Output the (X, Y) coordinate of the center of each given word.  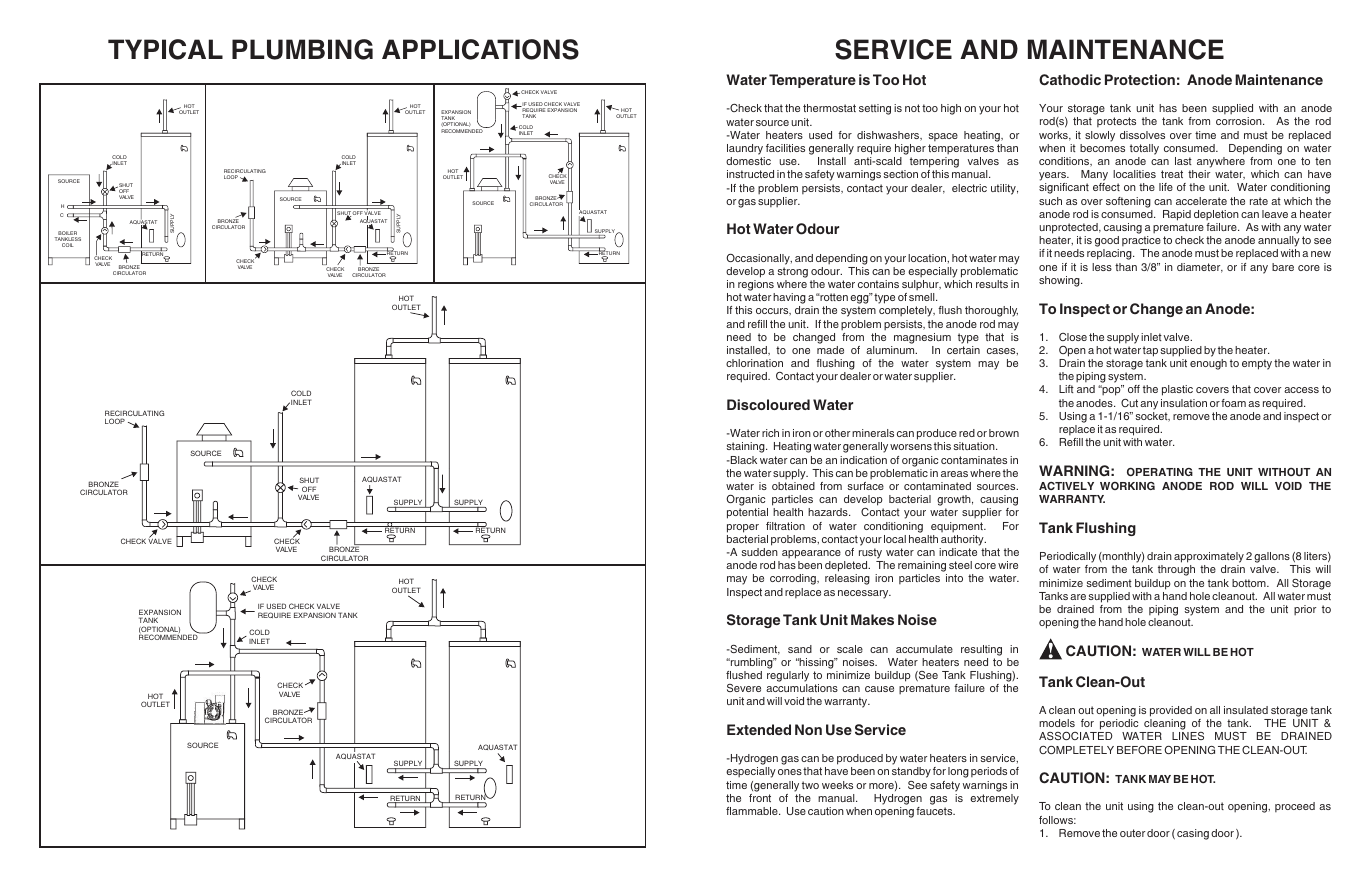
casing (1193, 834)
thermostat (829, 108)
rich (770, 433)
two (810, 785)
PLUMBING (302, 49)
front (760, 798)
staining (747, 447)
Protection (1140, 79)
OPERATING (1160, 471)
